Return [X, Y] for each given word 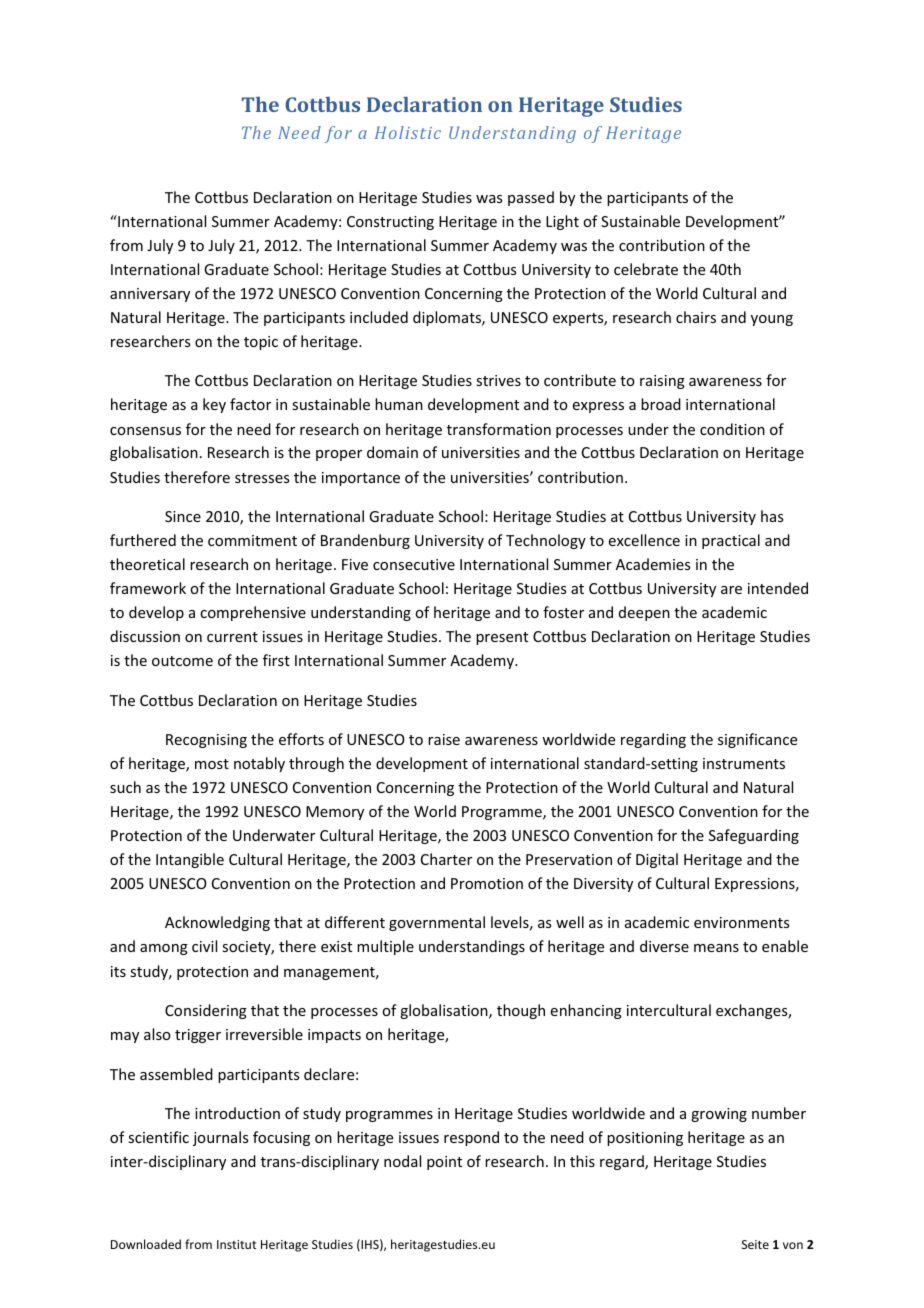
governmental [437, 923]
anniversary [150, 295]
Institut [236, 1244]
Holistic [408, 132]
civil [204, 946]
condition [732, 429]
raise [444, 739]
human [399, 404]
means [716, 948]
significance [757, 740]
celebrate [646, 269]
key [214, 405]
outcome [182, 661]
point [444, 1163]
